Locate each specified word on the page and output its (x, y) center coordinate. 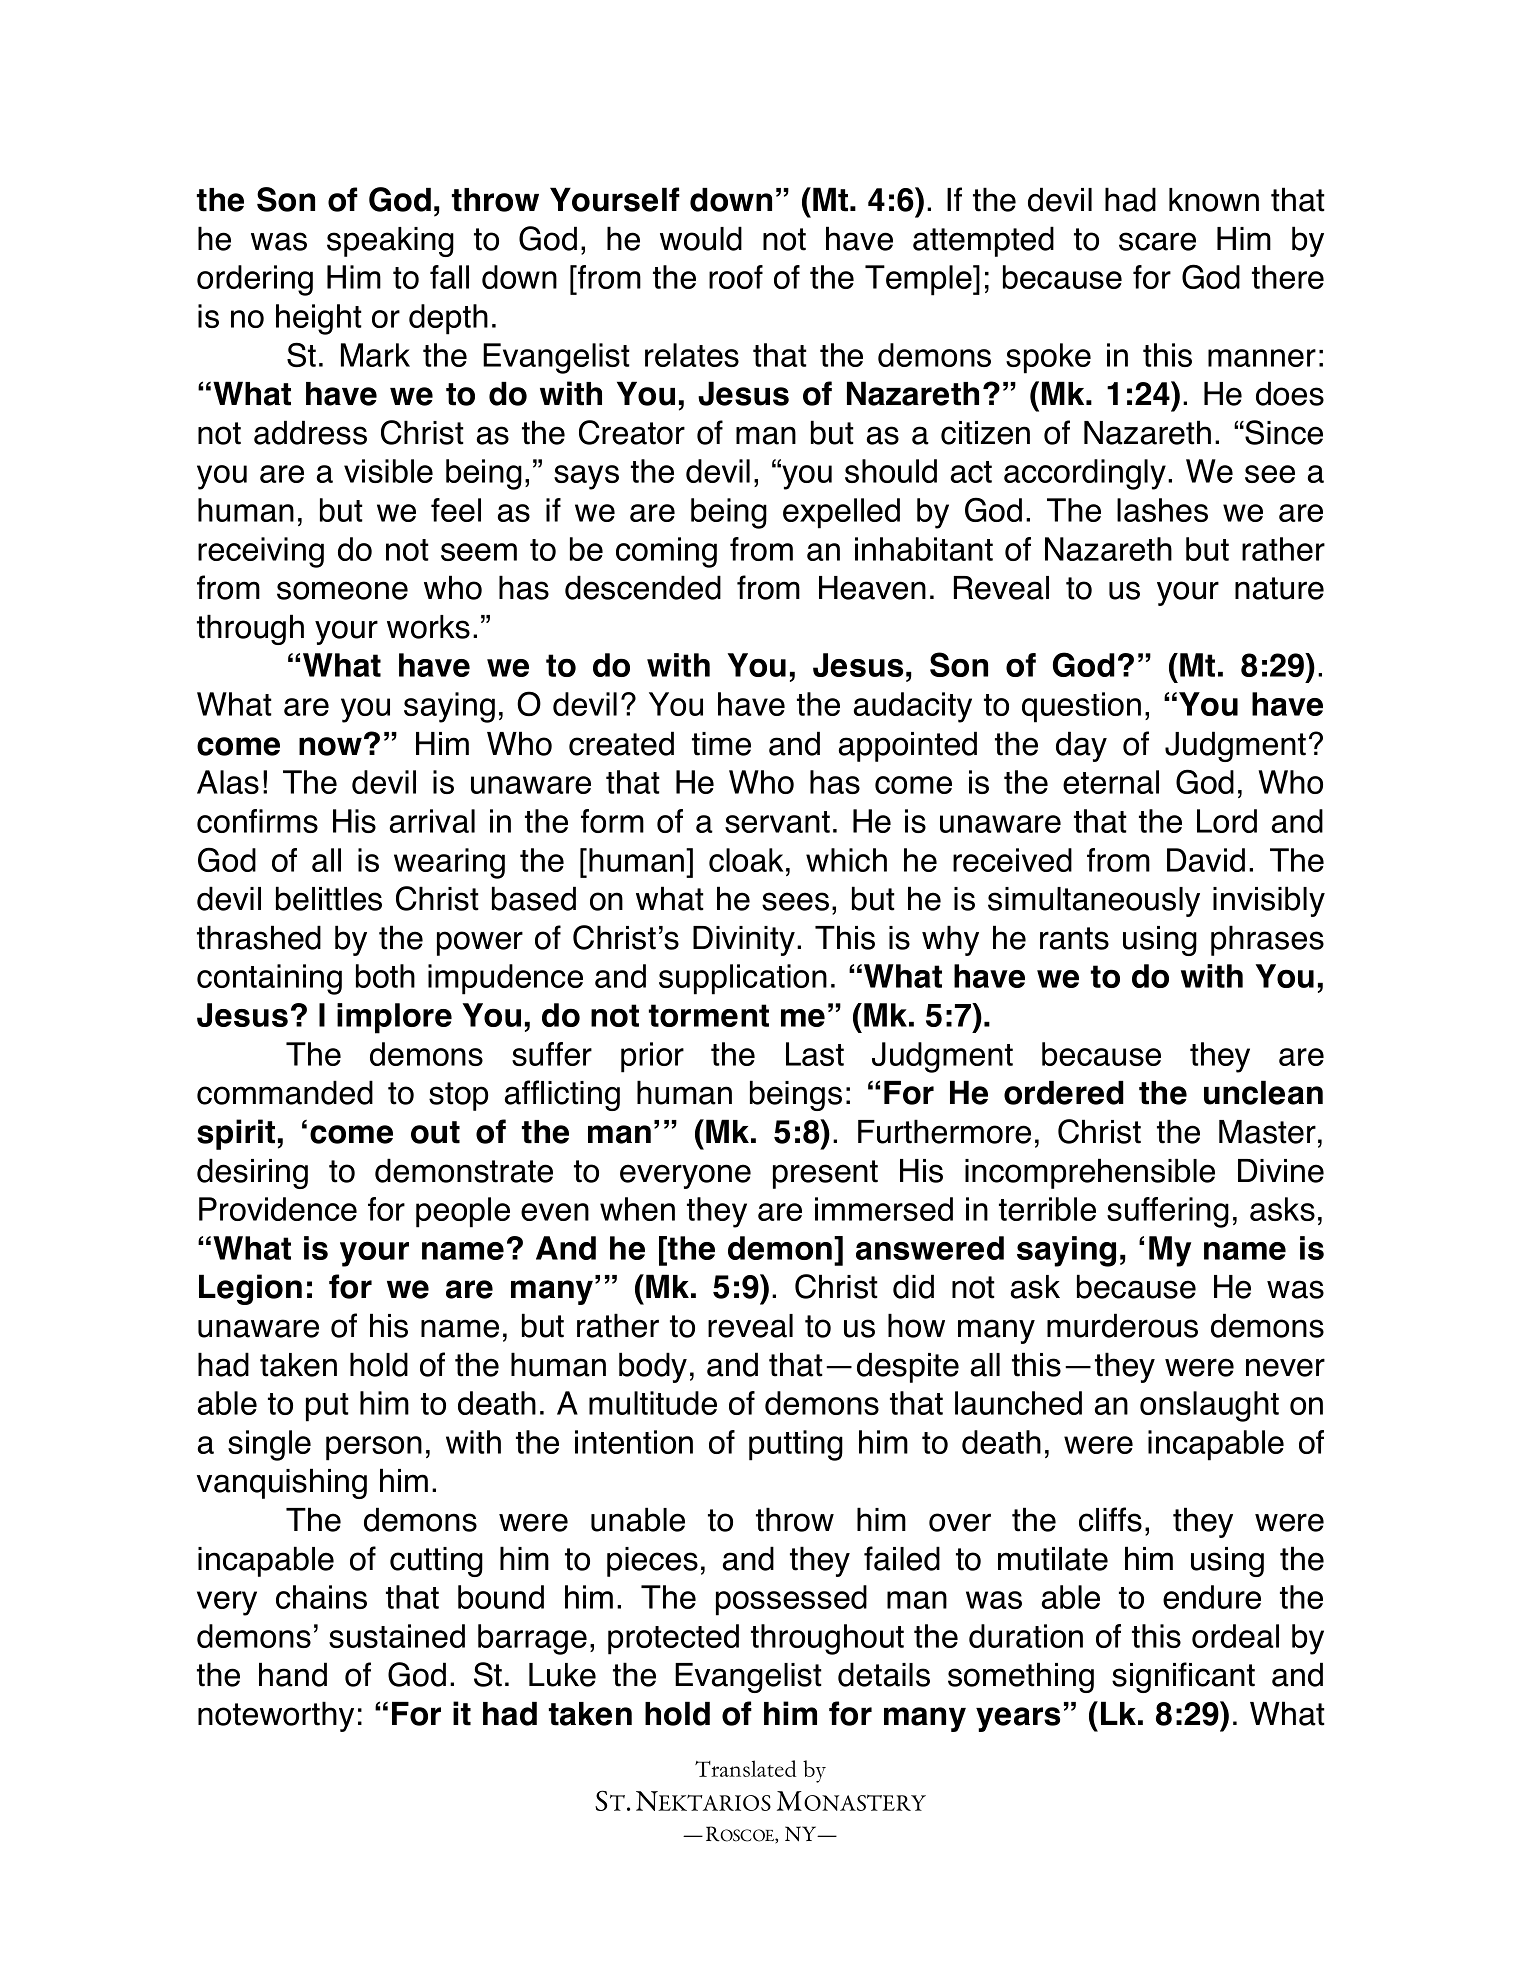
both (385, 976)
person (374, 1448)
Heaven (872, 588)
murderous (1122, 1325)
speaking (390, 242)
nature (1279, 588)
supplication (743, 979)
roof (736, 277)
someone (342, 590)
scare (1157, 241)
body (653, 1367)
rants (1074, 938)
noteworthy (276, 1716)
